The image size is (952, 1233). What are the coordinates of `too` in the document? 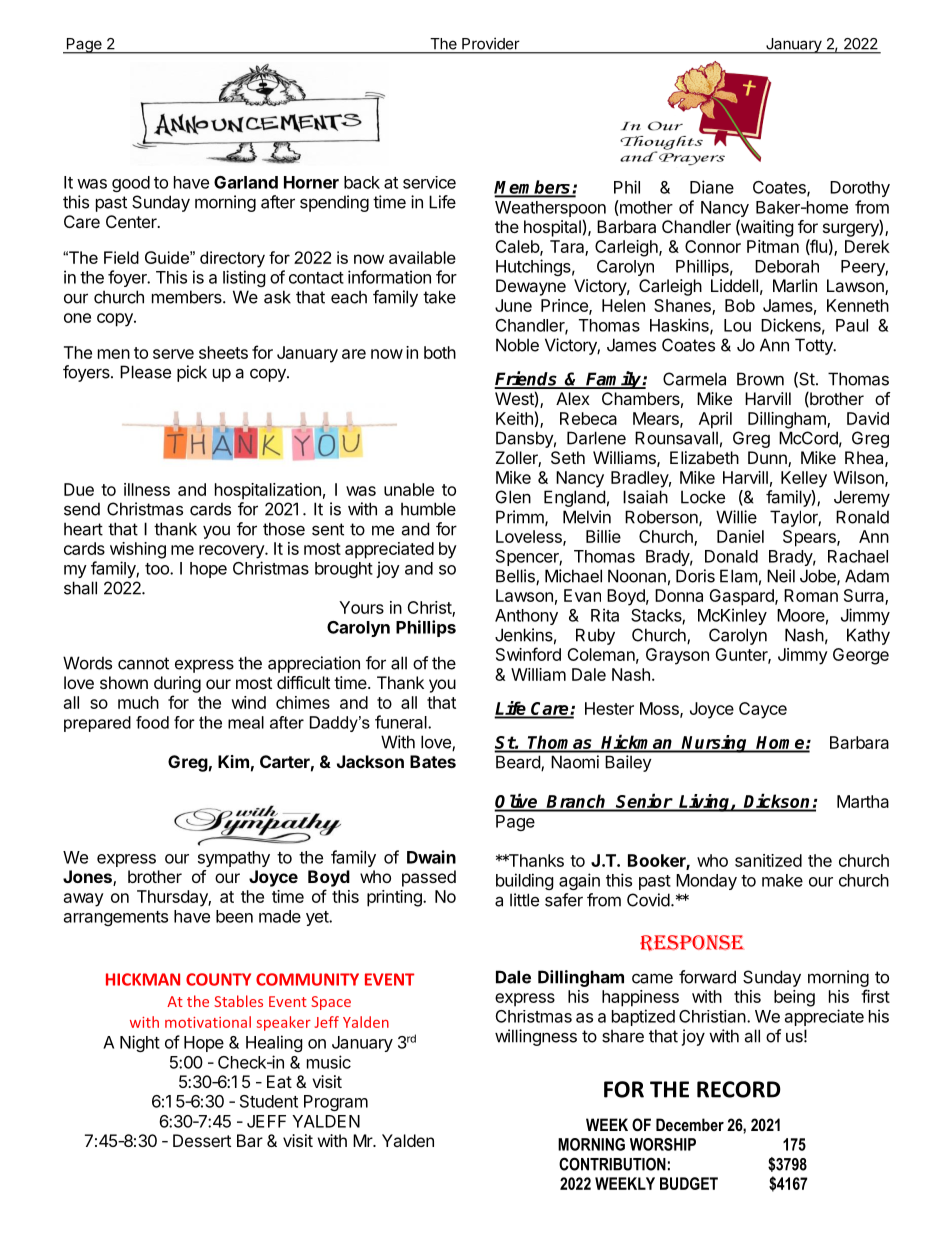 It's located at (158, 569).
